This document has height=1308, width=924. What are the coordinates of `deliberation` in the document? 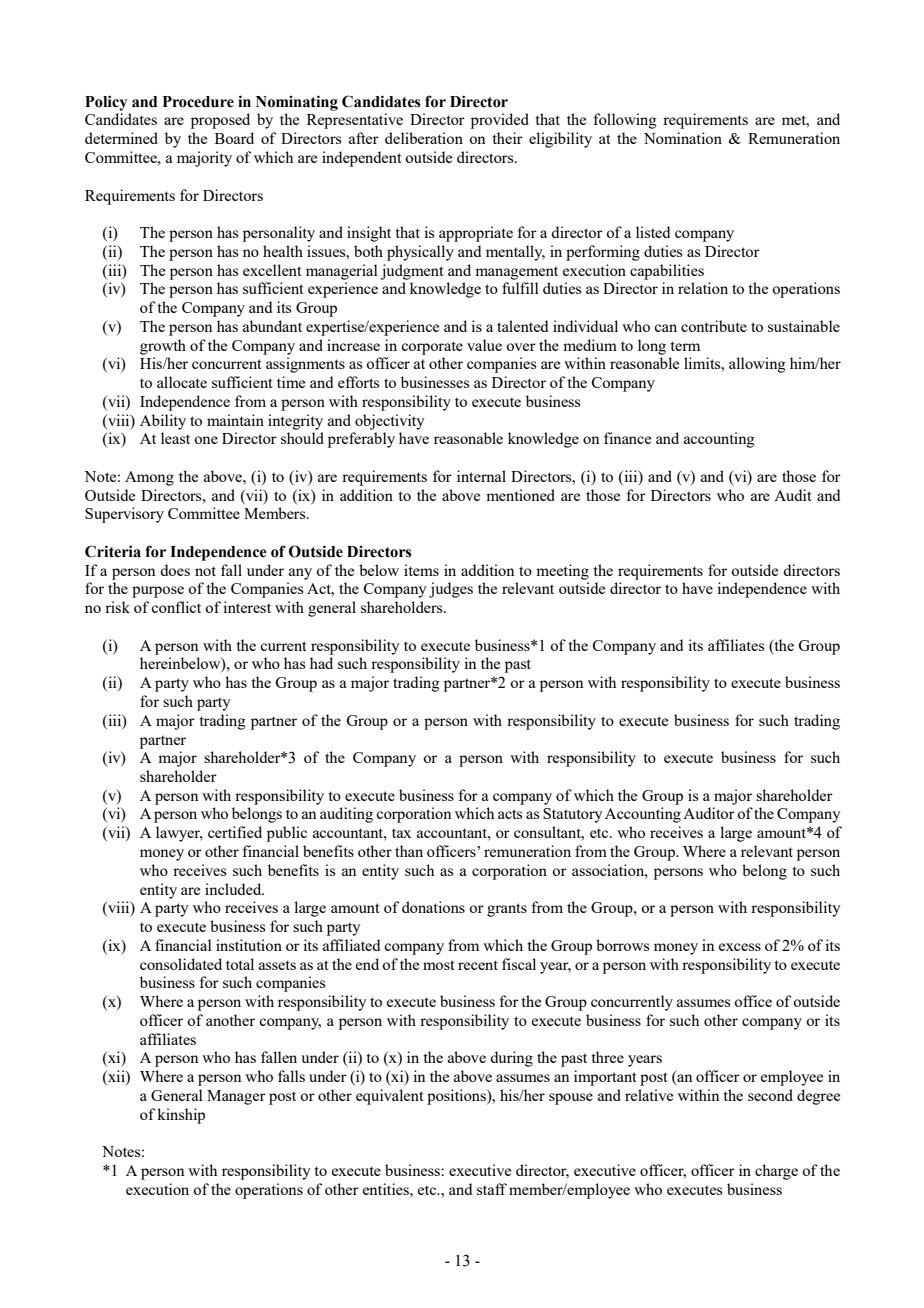 It's located at (424, 138).
